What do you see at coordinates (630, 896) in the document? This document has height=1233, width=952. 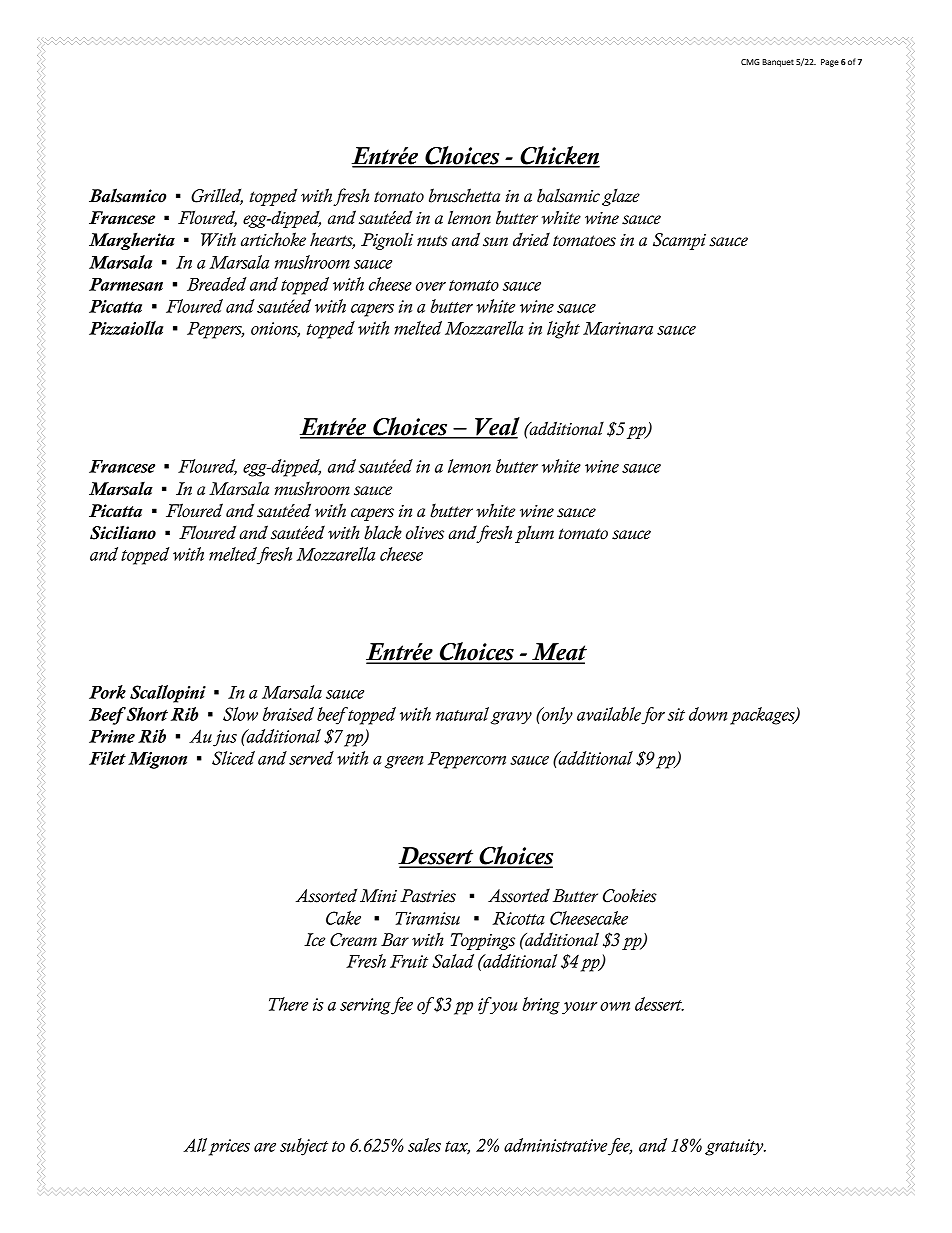 I see `Cookies` at bounding box center [630, 896].
